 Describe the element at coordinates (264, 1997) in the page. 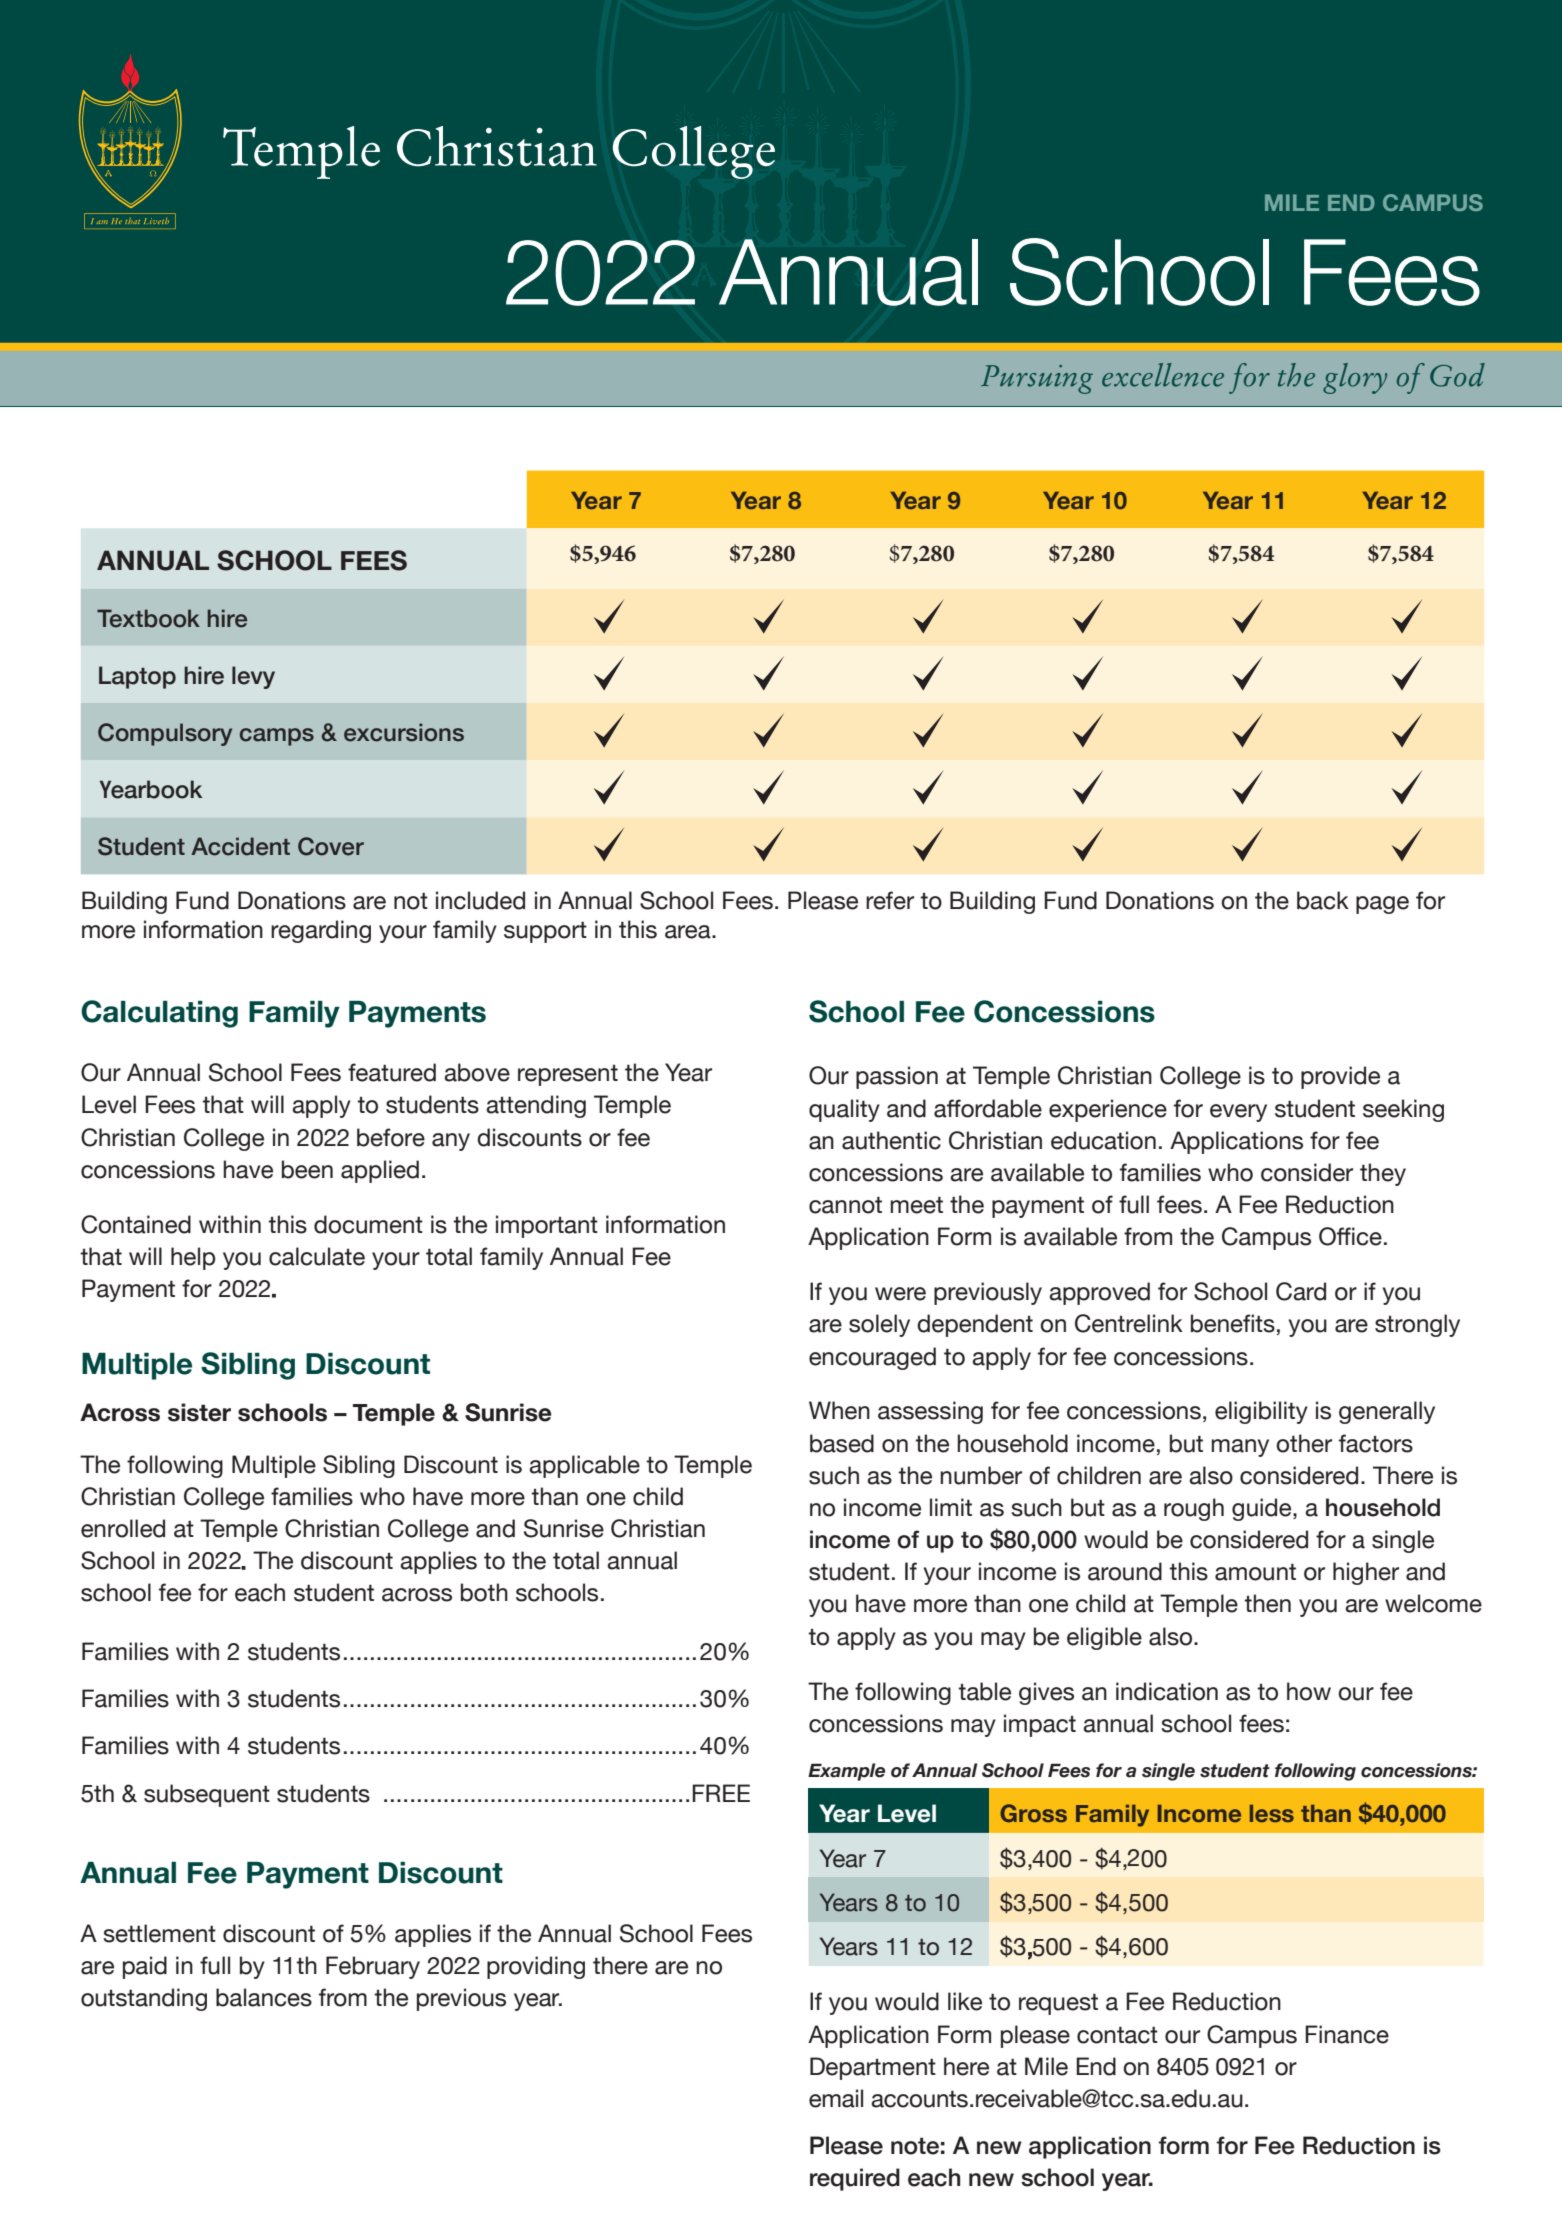

I see `balances` at that location.
